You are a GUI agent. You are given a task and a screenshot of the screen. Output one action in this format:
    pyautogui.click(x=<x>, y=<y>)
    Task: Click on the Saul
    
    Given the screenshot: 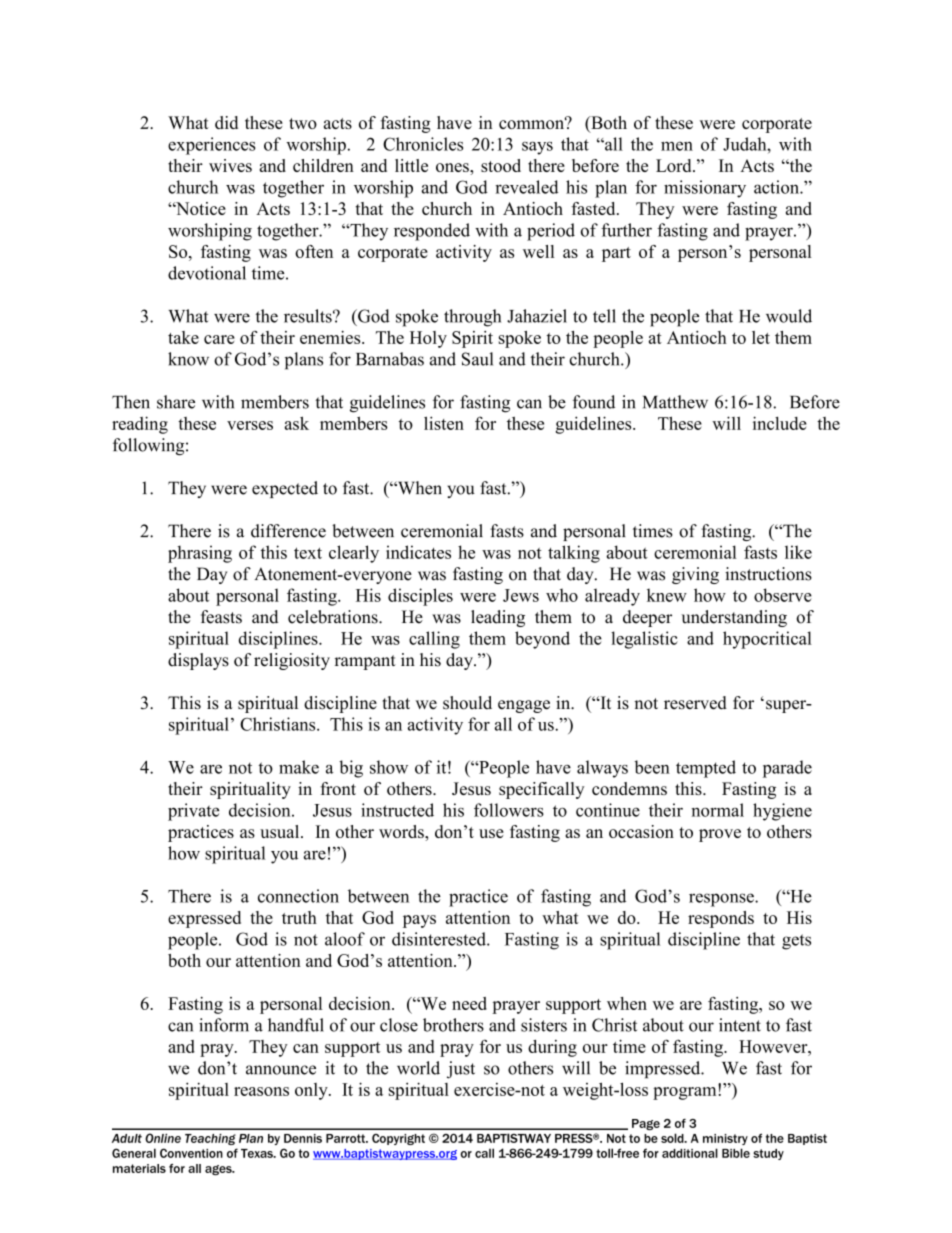 What is the action you would take?
    pyautogui.click(x=477, y=359)
